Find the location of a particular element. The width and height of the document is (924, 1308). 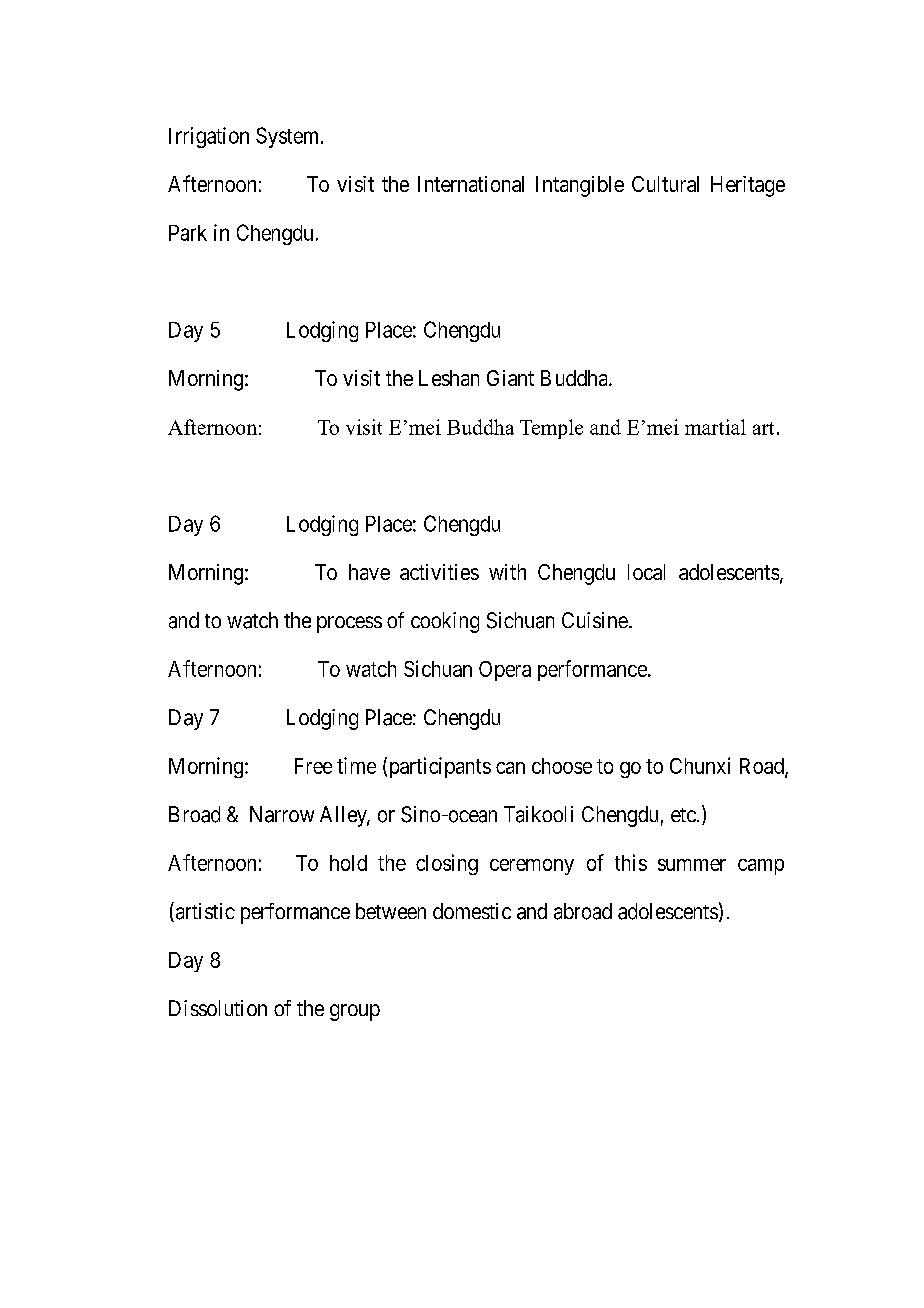

summer is located at coordinates (692, 865).
